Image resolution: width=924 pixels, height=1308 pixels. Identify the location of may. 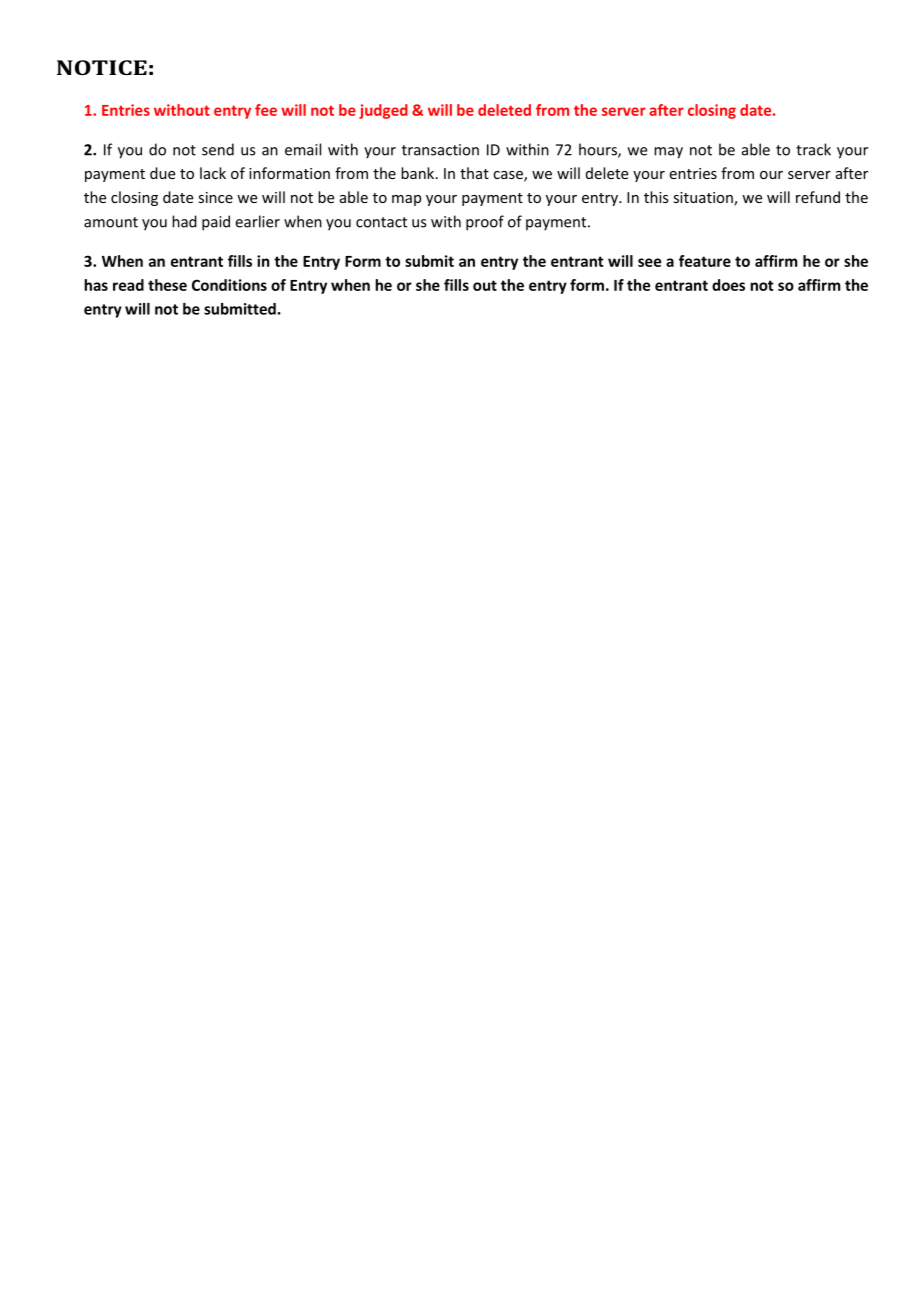
(668, 153).
